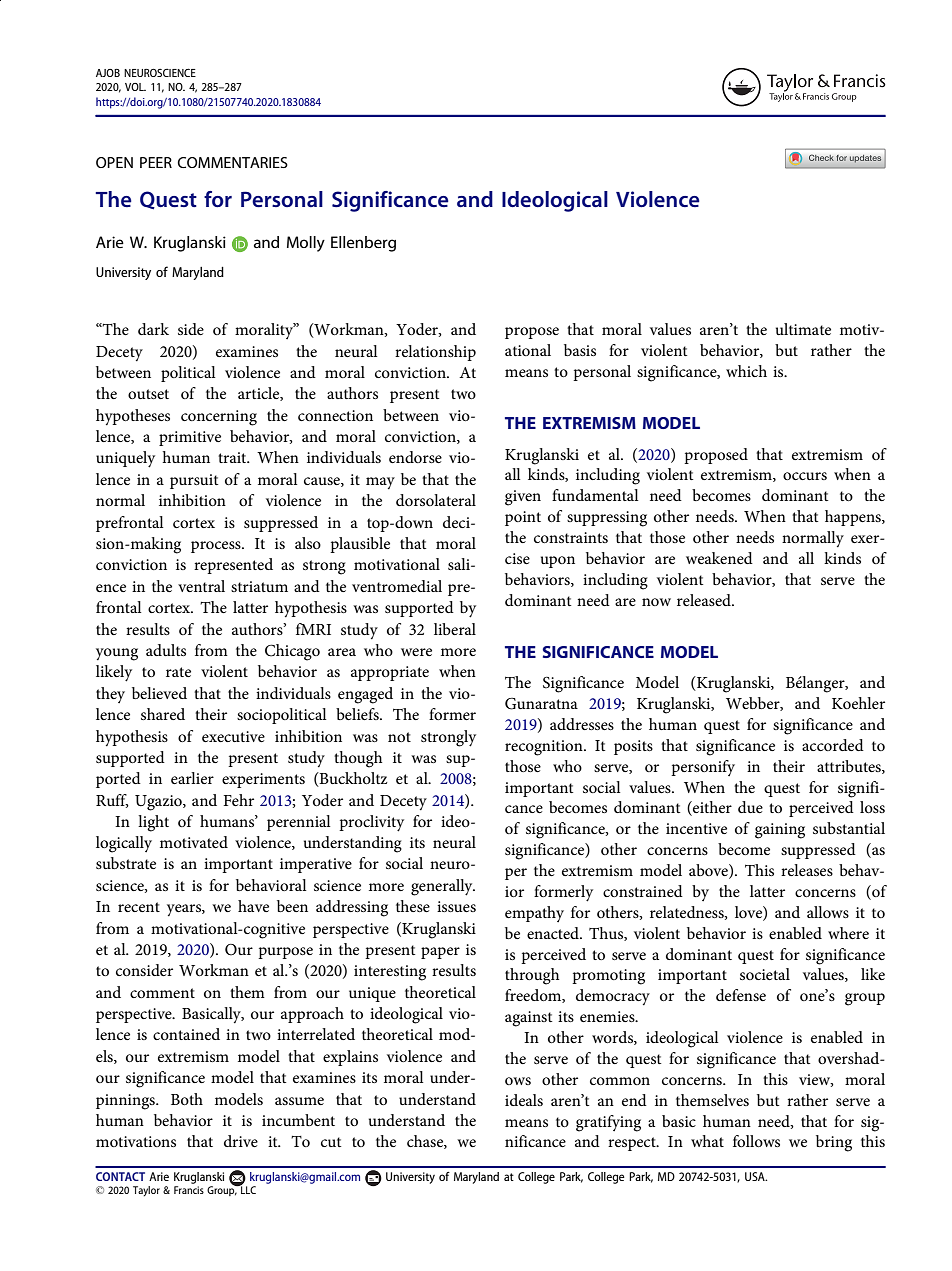  I want to click on drive, so click(241, 1141).
